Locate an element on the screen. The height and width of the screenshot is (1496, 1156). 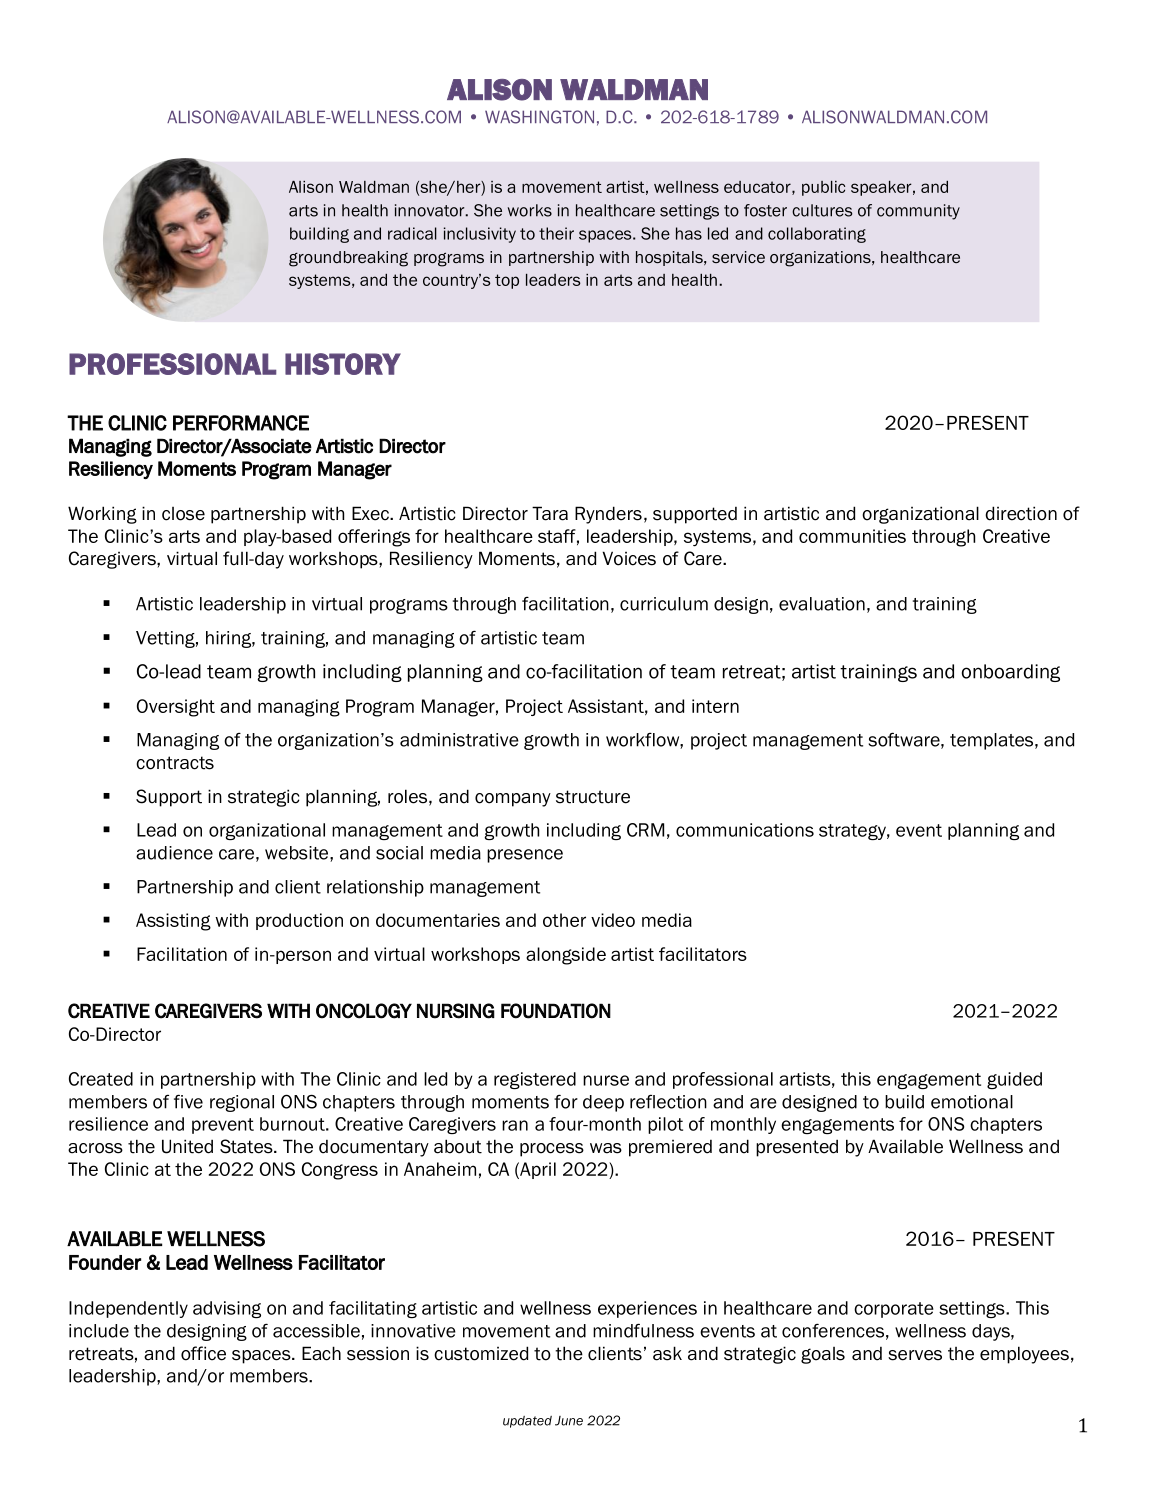
structure is located at coordinates (593, 797).
